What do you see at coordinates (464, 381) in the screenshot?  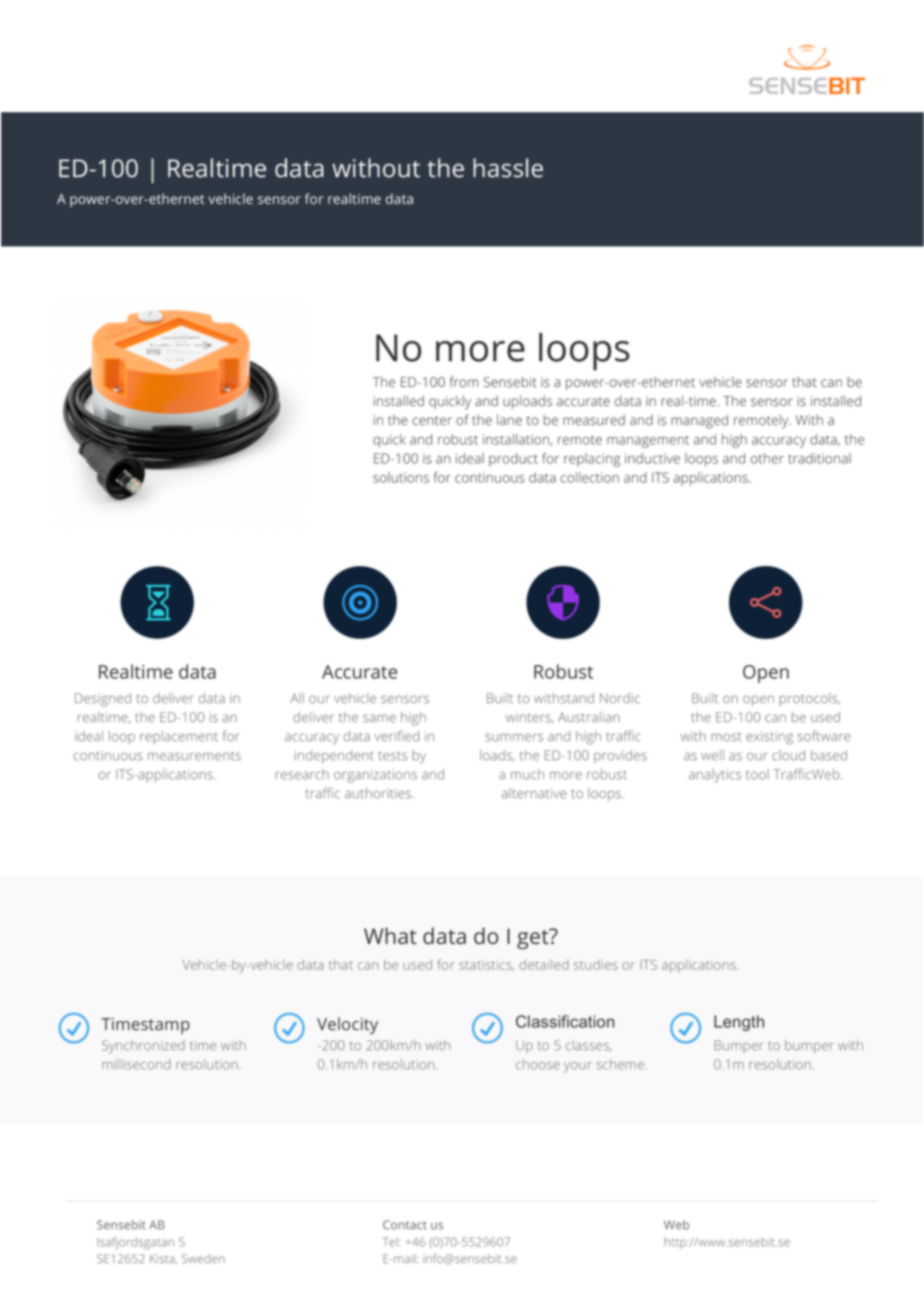 I see `from` at bounding box center [464, 381].
